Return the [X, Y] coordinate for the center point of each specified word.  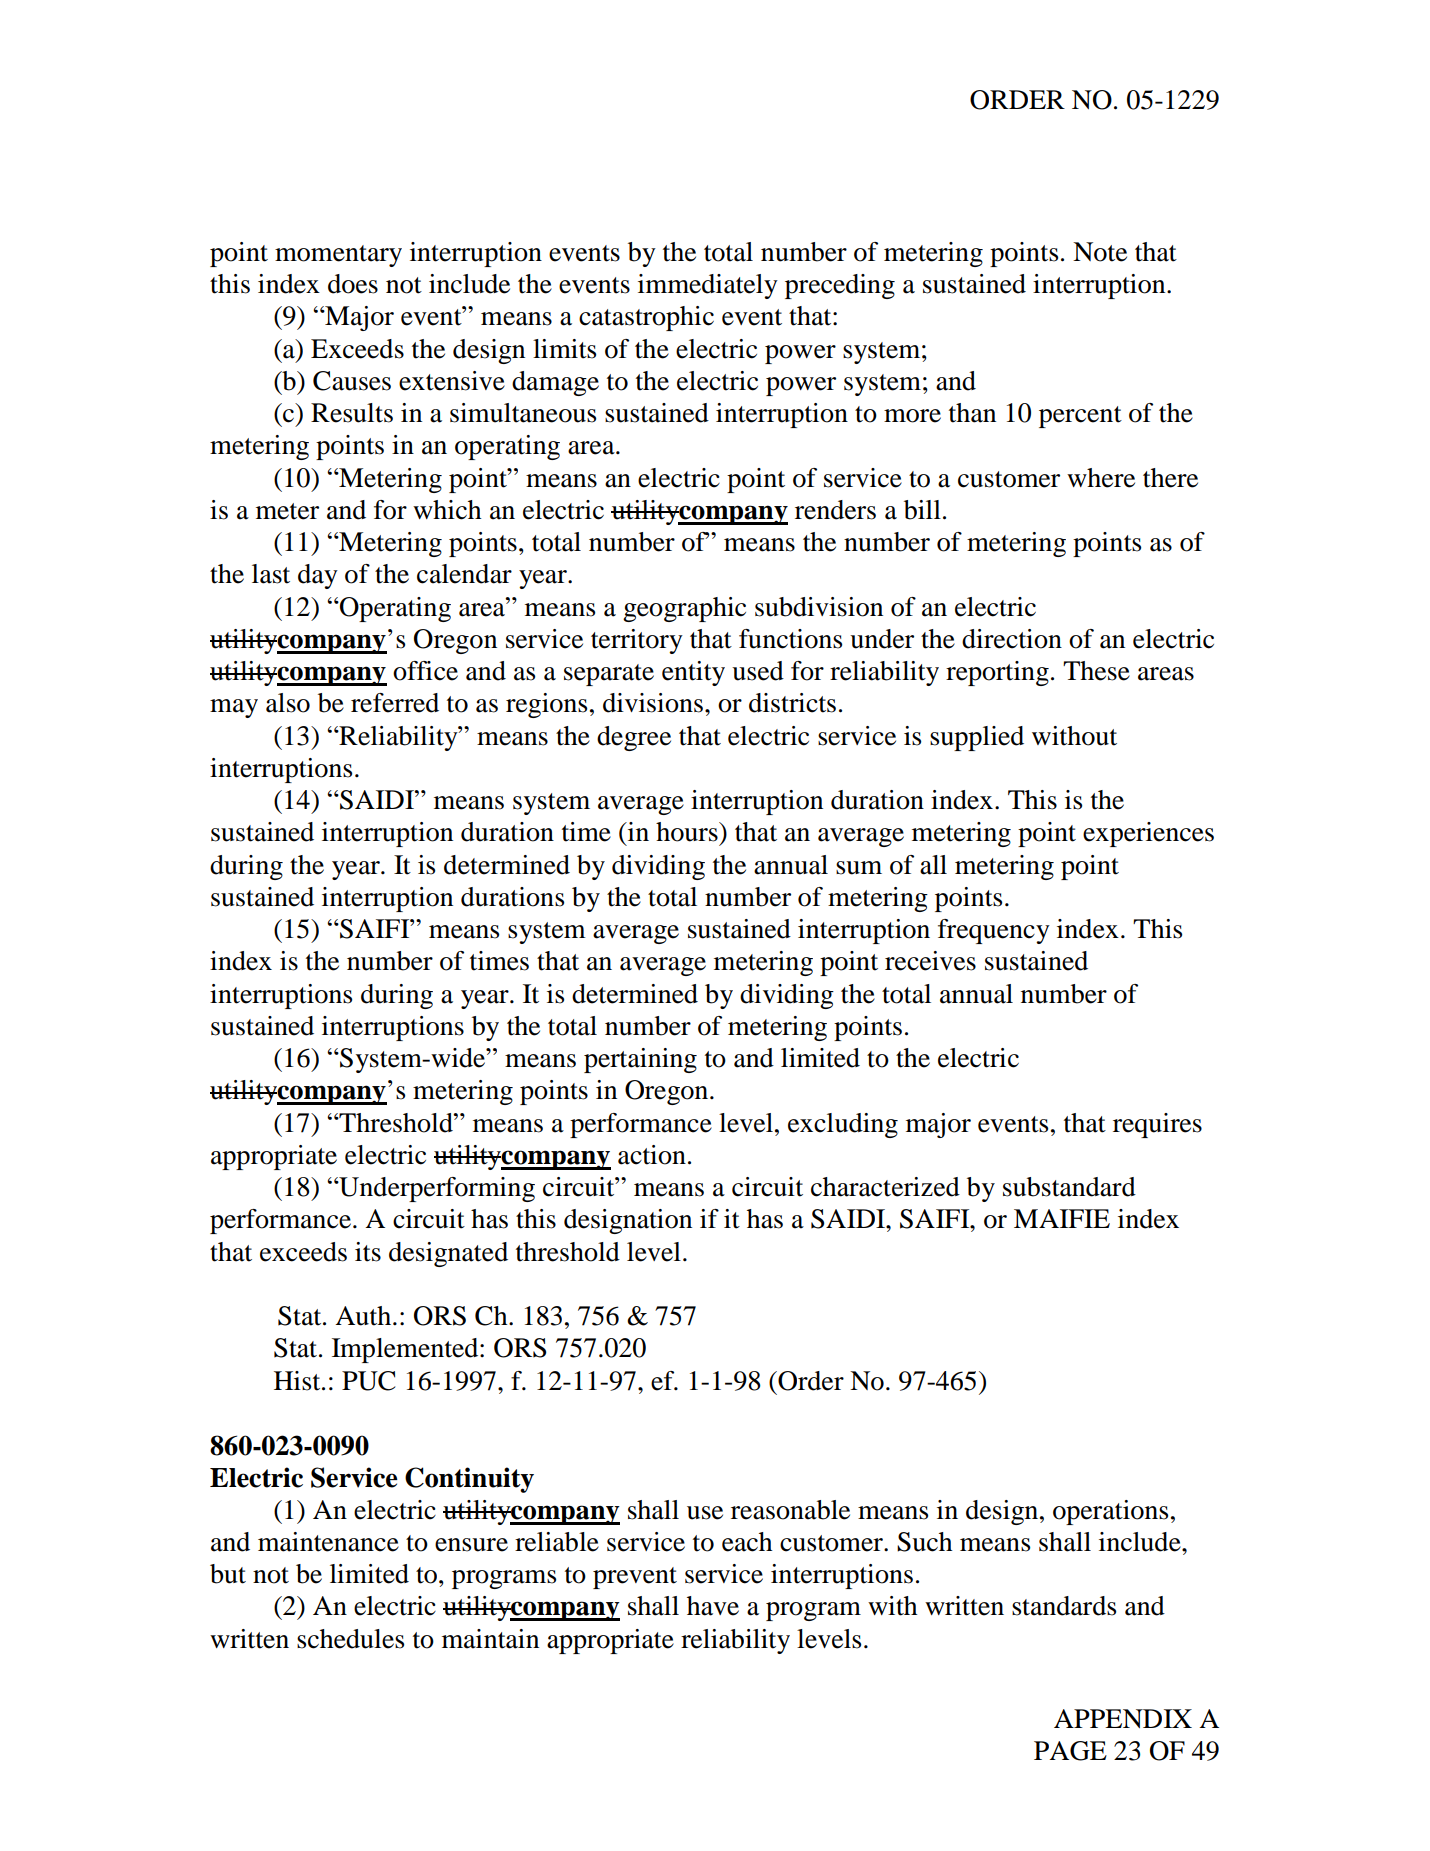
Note [1100, 252]
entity [693, 673]
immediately [708, 286]
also [288, 703]
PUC [368, 1381]
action [652, 1155]
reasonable [790, 1510]
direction [1012, 639]
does [353, 284]
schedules [350, 1639]
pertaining [640, 1060]
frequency [994, 931]
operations [1110, 1512]
